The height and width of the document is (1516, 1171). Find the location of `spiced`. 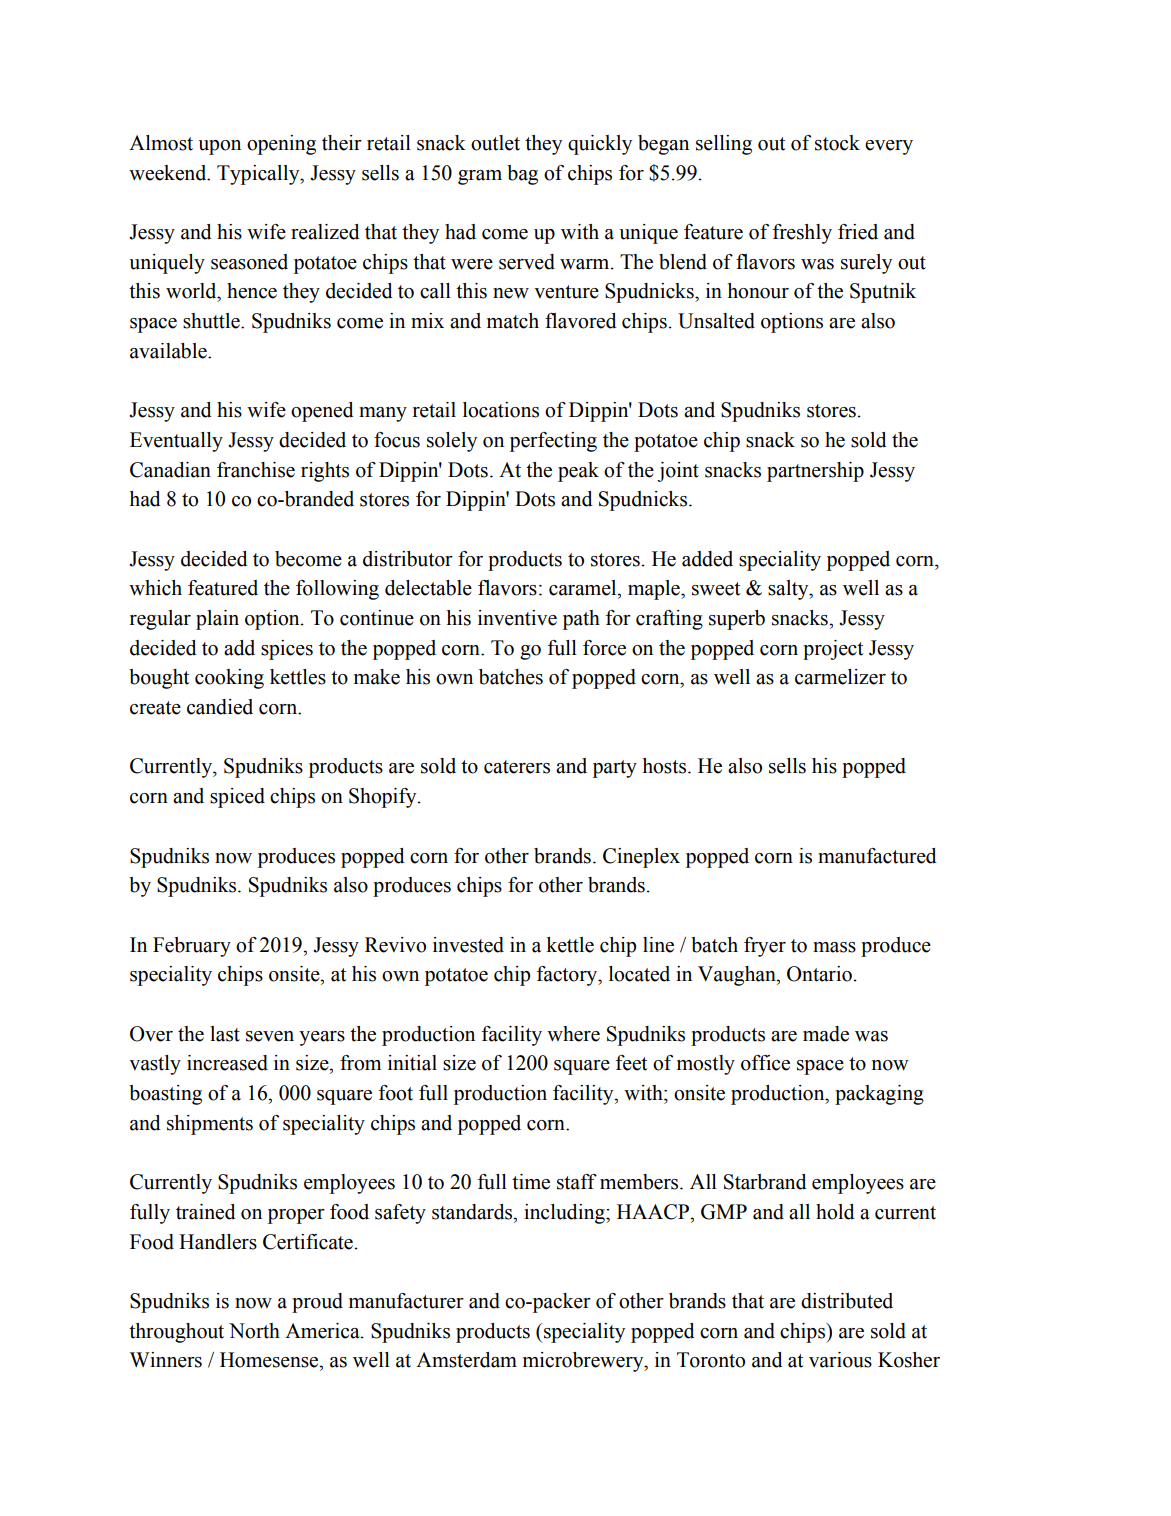

spiced is located at coordinates (237, 798).
